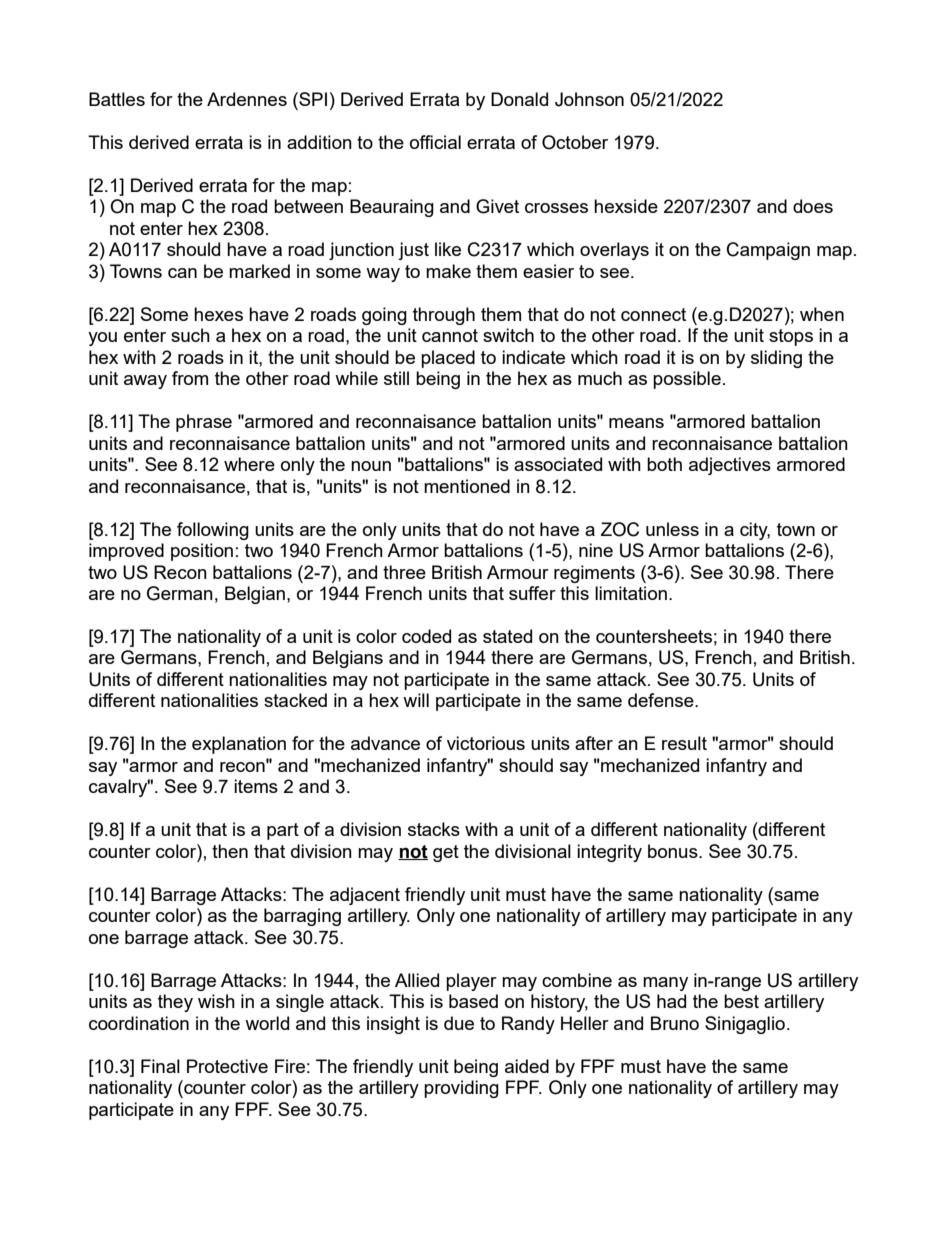 This document has height=1233, width=952. What do you see at coordinates (160, 1066) in the document?
I see `Final` at bounding box center [160, 1066].
